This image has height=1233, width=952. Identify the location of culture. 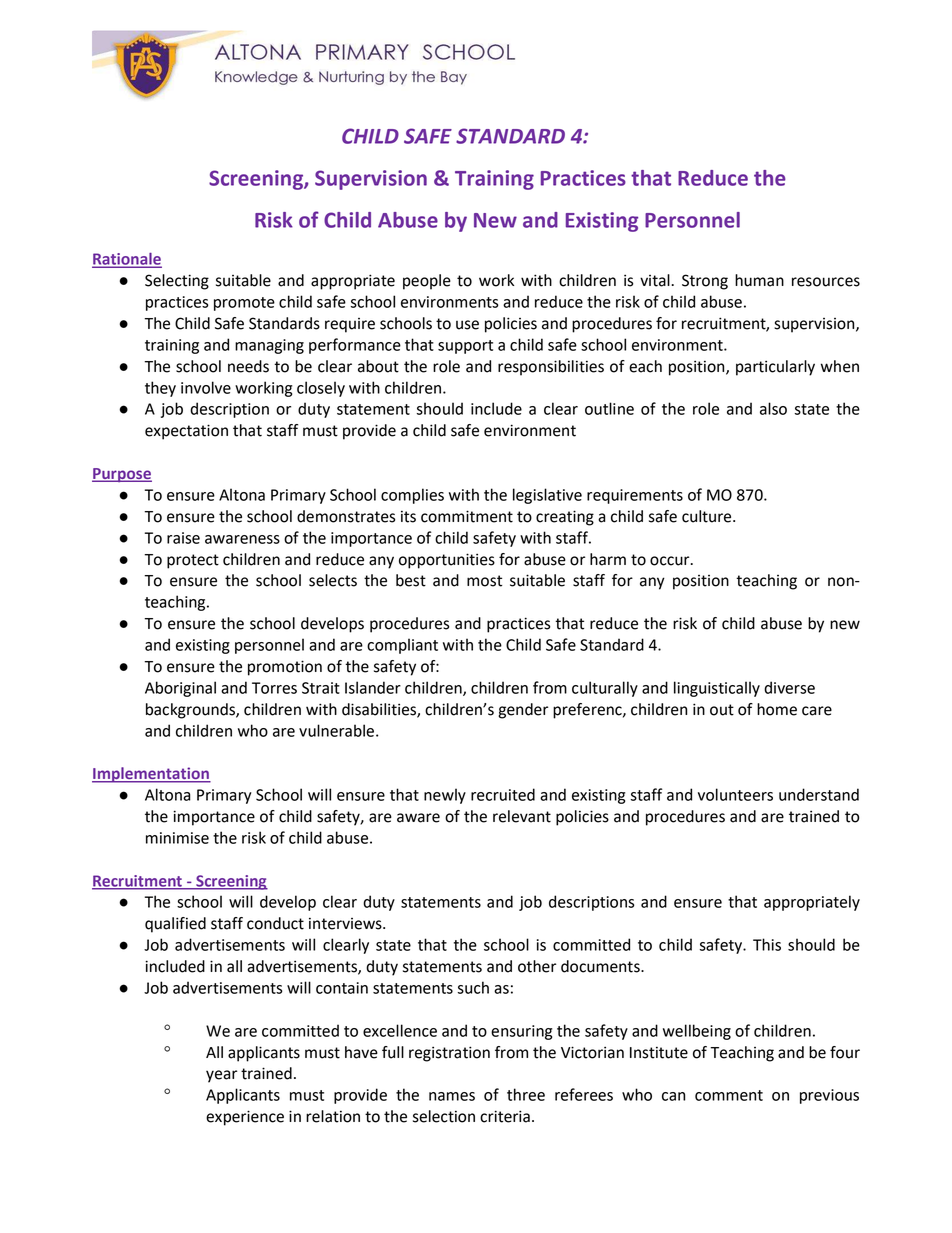
(708, 516).
